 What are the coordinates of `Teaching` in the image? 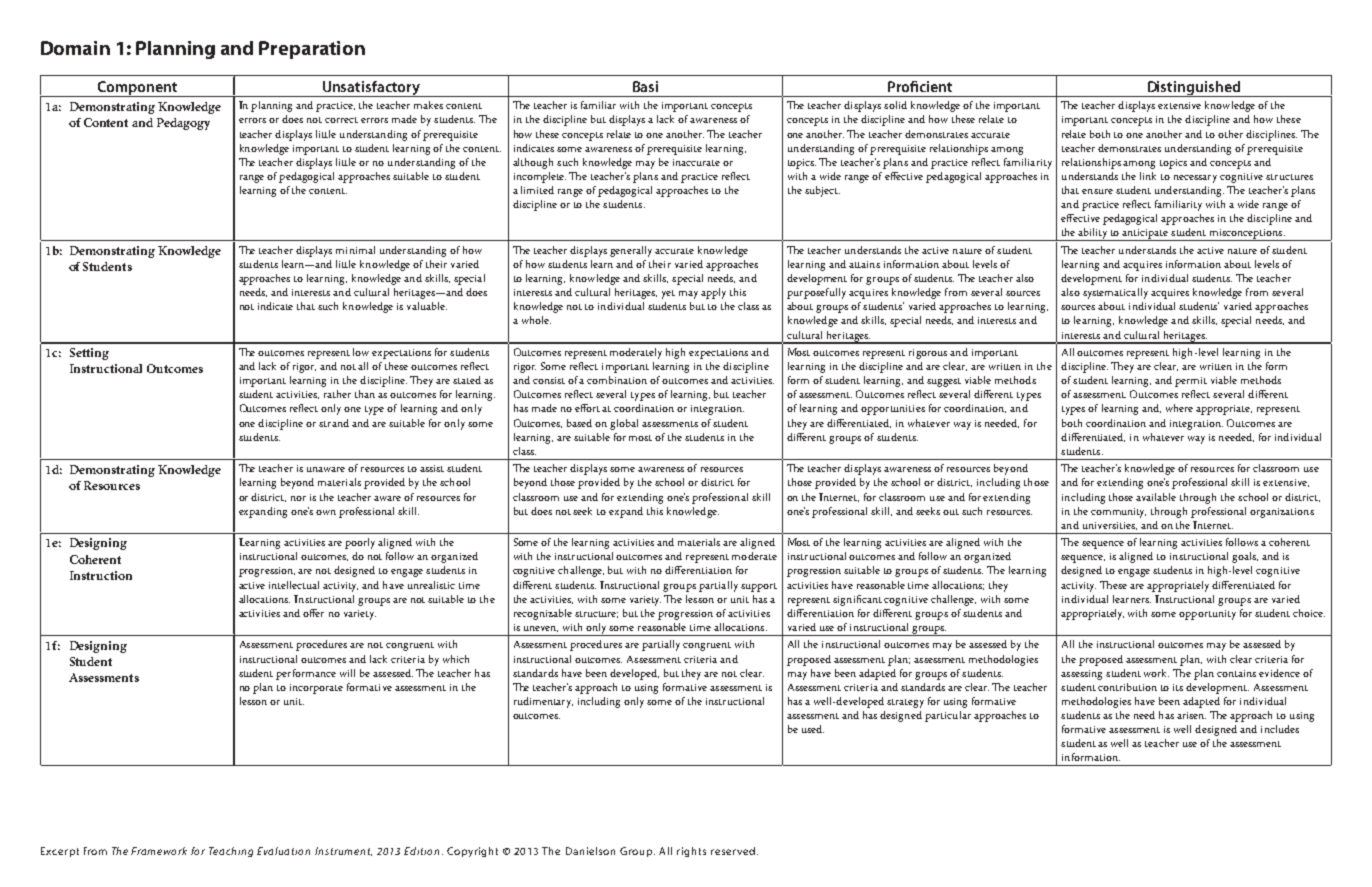 It's located at (231, 852).
